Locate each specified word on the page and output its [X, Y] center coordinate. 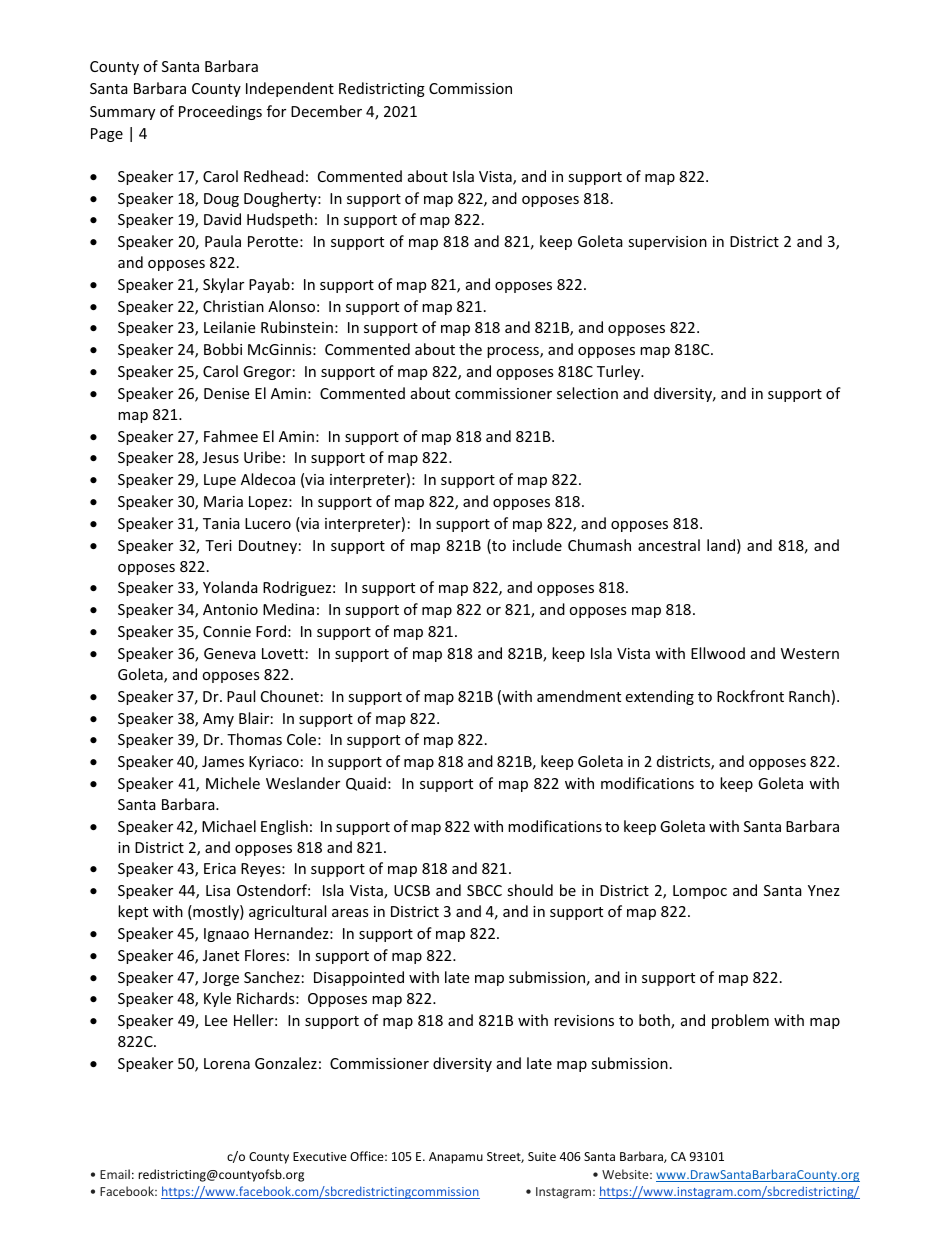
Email [115, 1174]
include [537, 545]
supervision [667, 243]
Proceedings [220, 112]
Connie [227, 631]
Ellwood [718, 653]
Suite [542, 1156]
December [326, 111]
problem [740, 1021]
